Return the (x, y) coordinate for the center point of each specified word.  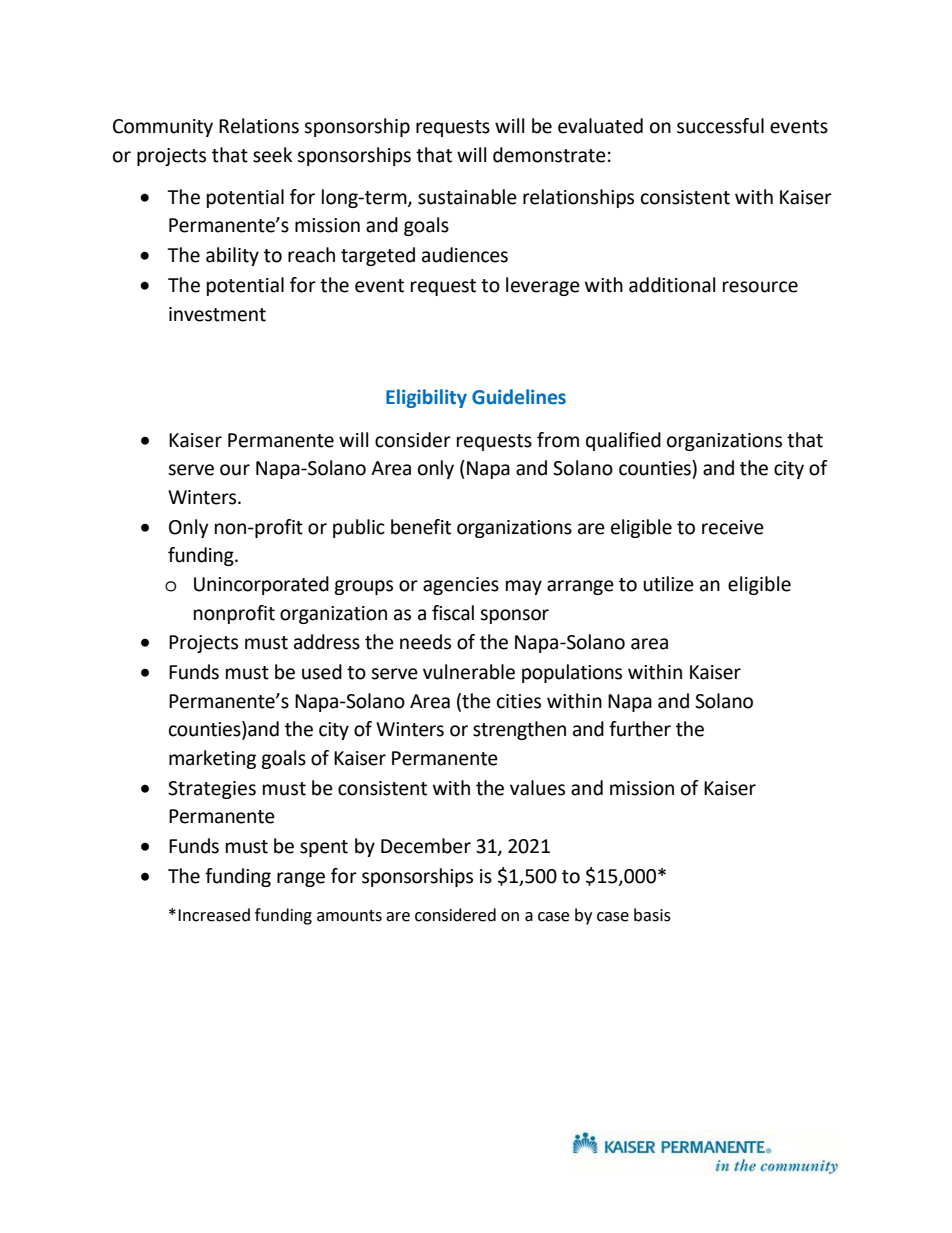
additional (672, 285)
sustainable (467, 197)
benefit (421, 527)
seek (272, 155)
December (426, 846)
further (640, 729)
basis (652, 915)
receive (733, 527)
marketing (212, 759)
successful (720, 126)
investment (217, 314)
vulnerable (469, 672)
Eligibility (426, 398)
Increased (214, 915)
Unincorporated (261, 585)
